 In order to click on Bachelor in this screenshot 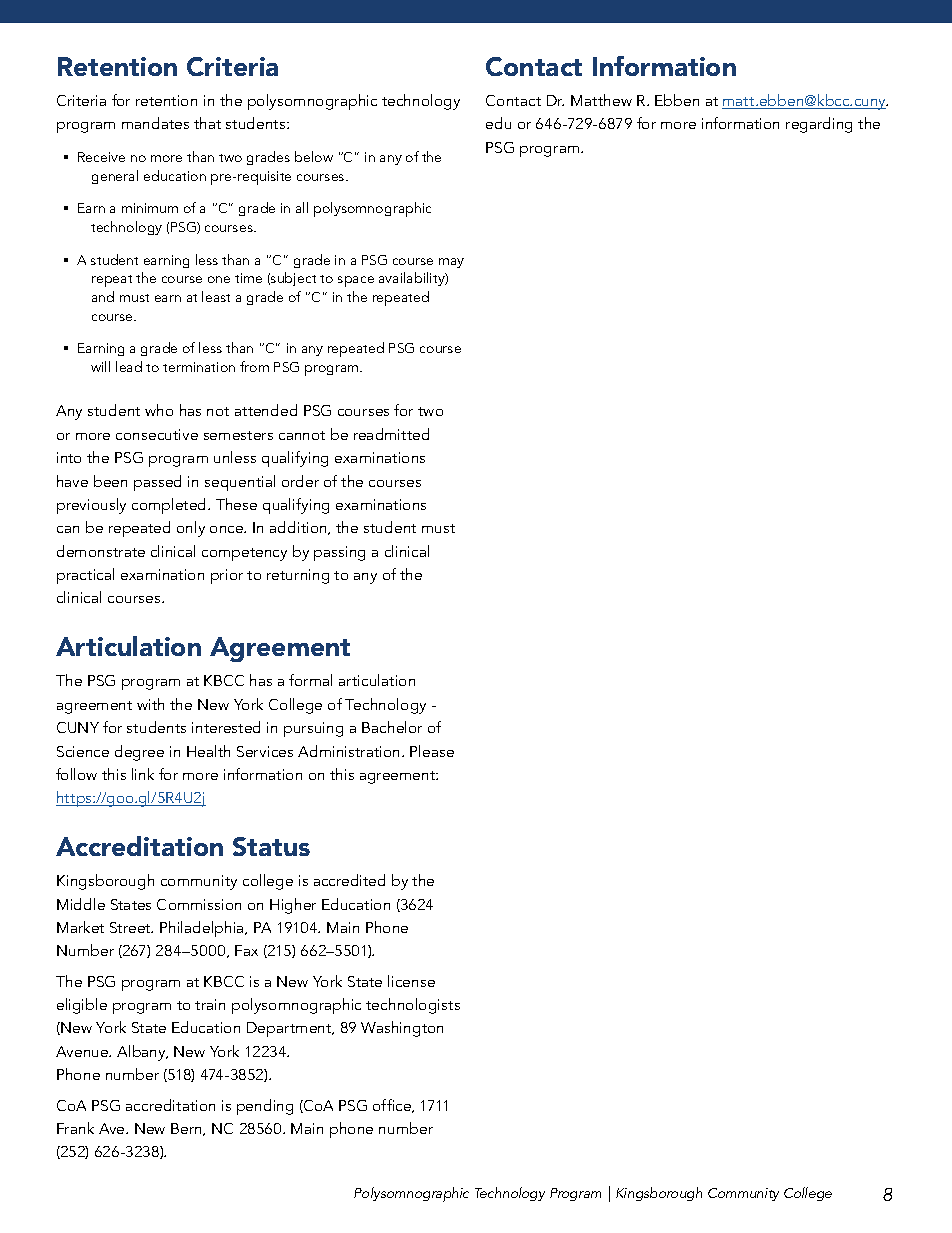, I will do `click(392, 727)`.
